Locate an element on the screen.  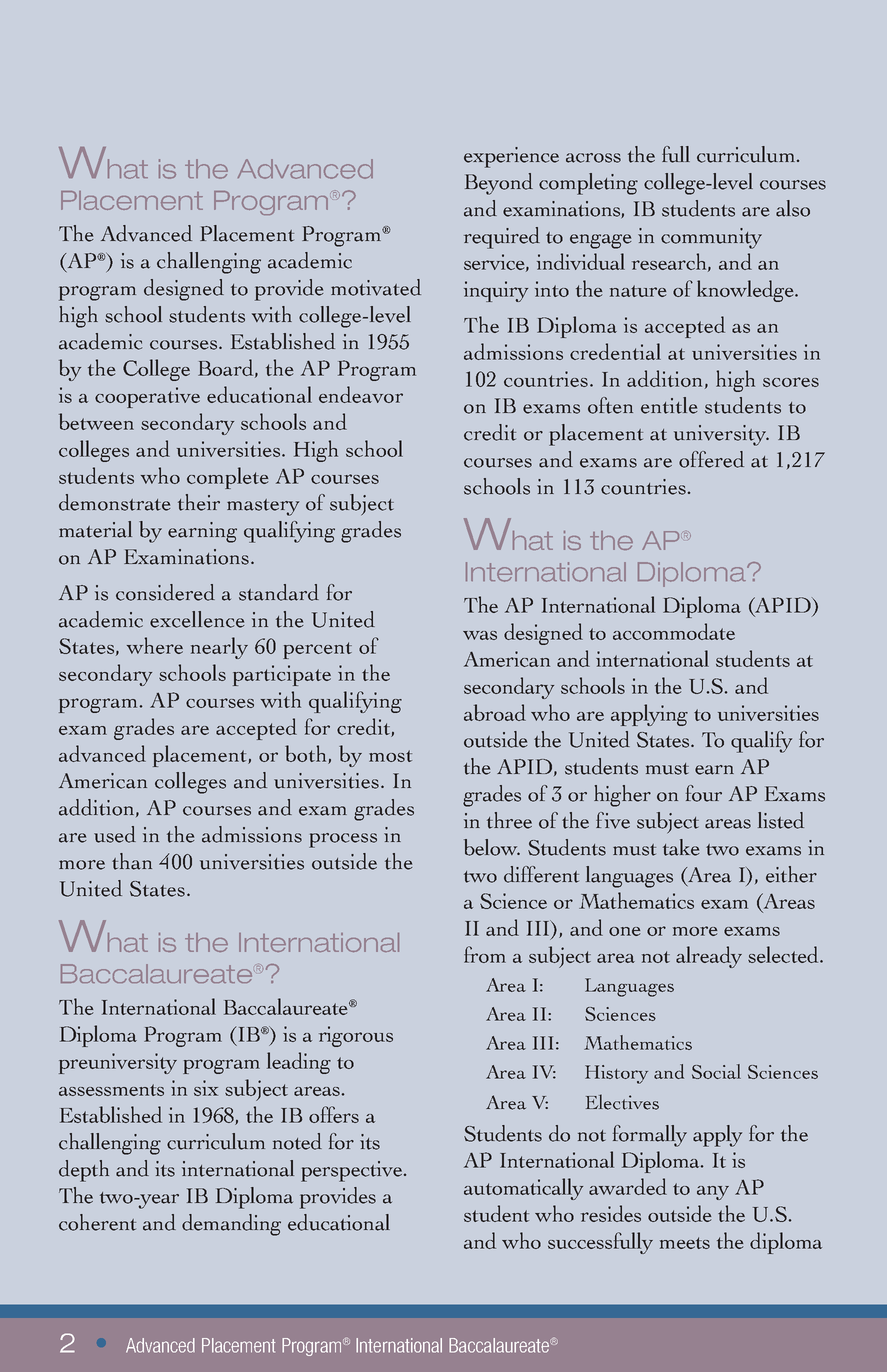
from is located at coordinates (485, 954).
